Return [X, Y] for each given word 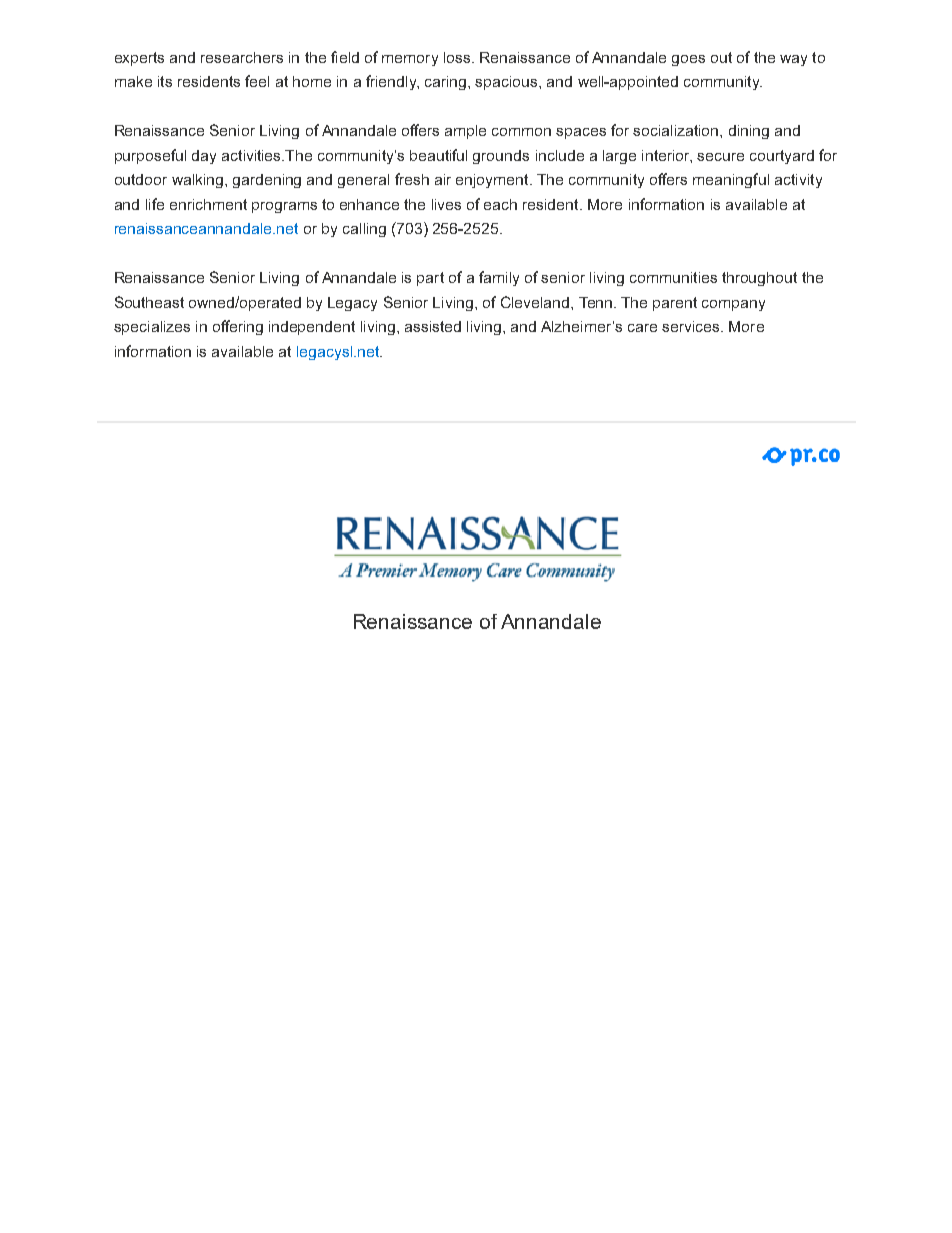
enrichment [208, 204]
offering [238, 327]
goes [688, 60]
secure [720, 157]
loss [458, 57]
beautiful [438, 155]
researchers [242, 57]
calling [364, 230]
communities [673, 277]
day [204, 157]
